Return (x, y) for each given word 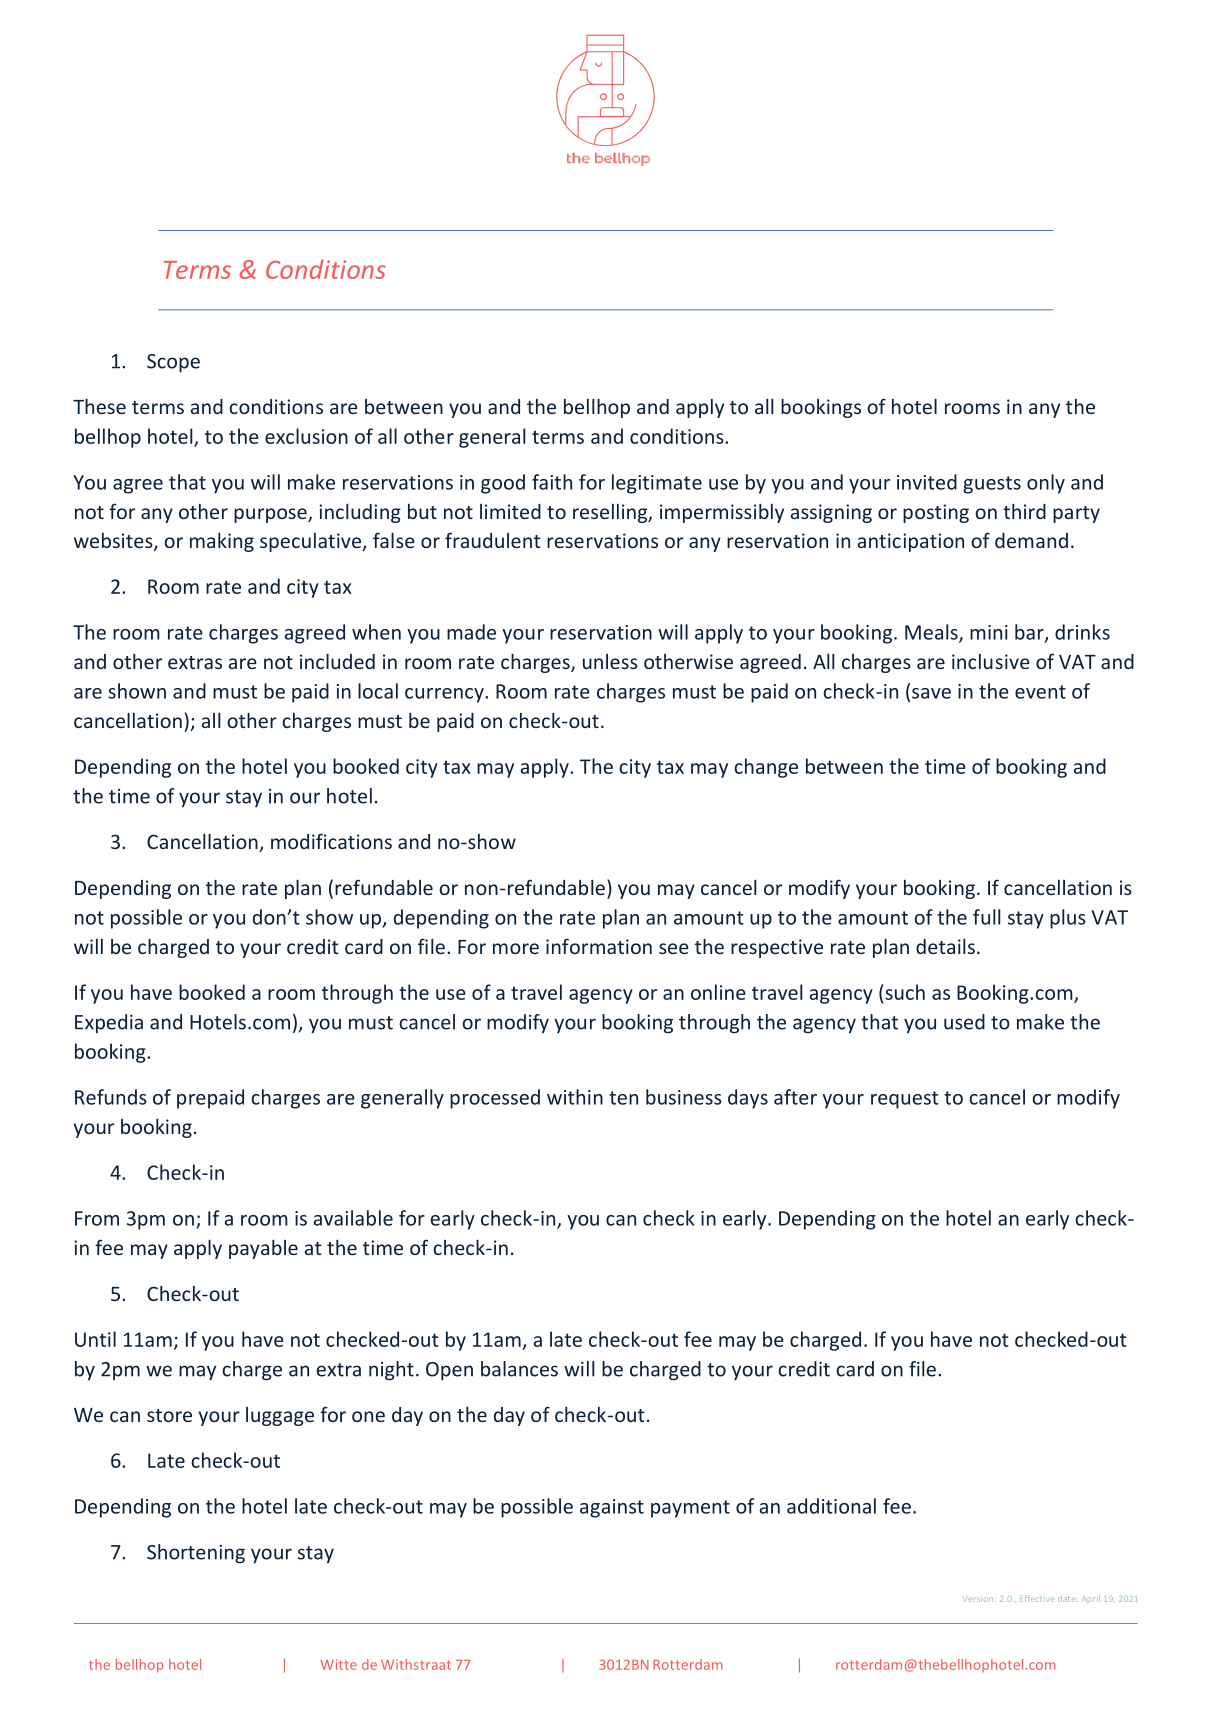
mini (989, 632)
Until (95, 1339)
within (575, 1097)
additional (831, 1506)
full (987, 917)
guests (992, 485)
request (905, 1100)
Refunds (111, 1097)
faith (552, 482)
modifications (331, 841)
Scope (173, 363)
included (337, 661)
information (599, 946)
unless (610, 661)
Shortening (196, 1553)
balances (519, 1369)
